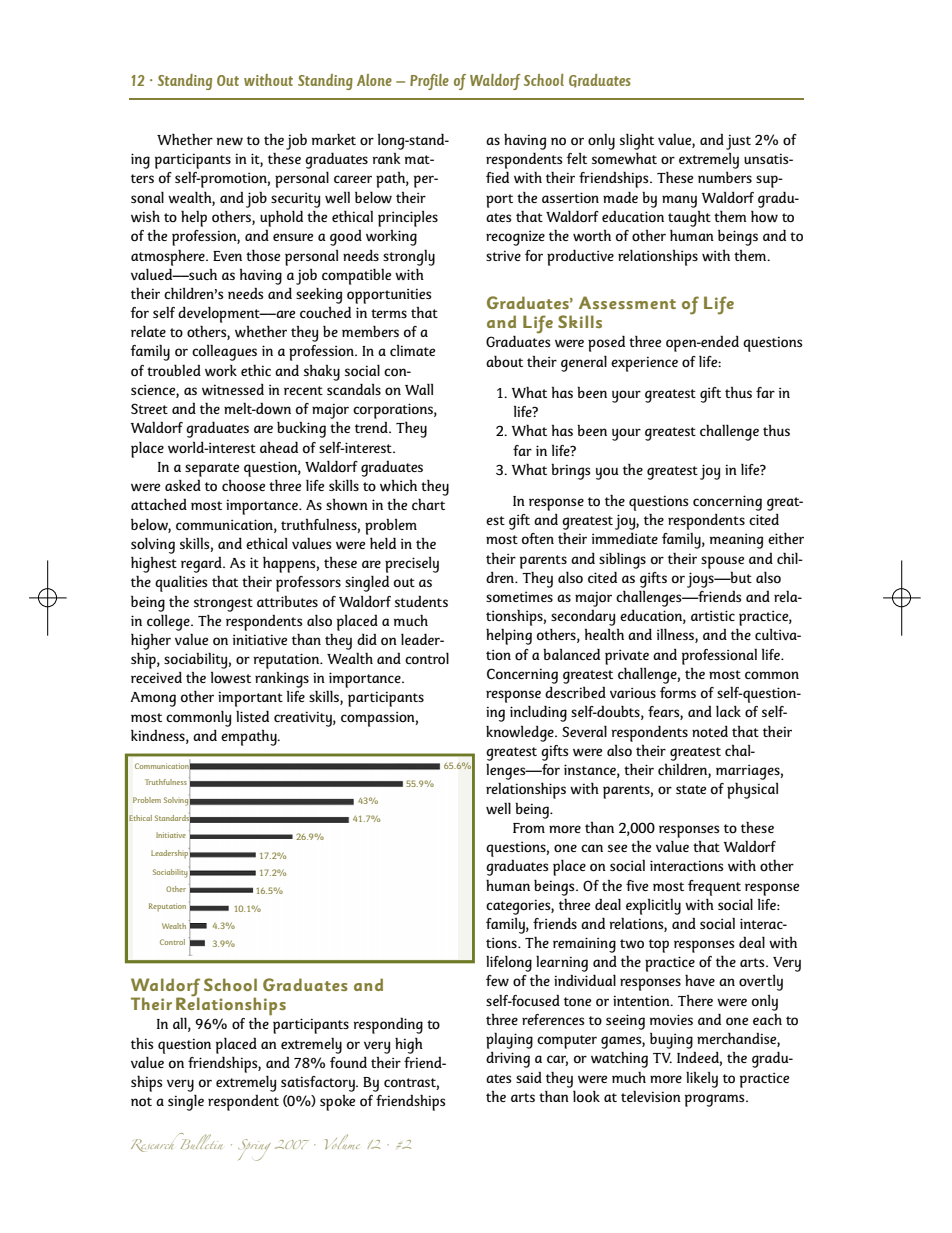 The image size is (952, 1233). Describe the element at coordinates (738, 142) in the screenshot. I see `just` at that location.
